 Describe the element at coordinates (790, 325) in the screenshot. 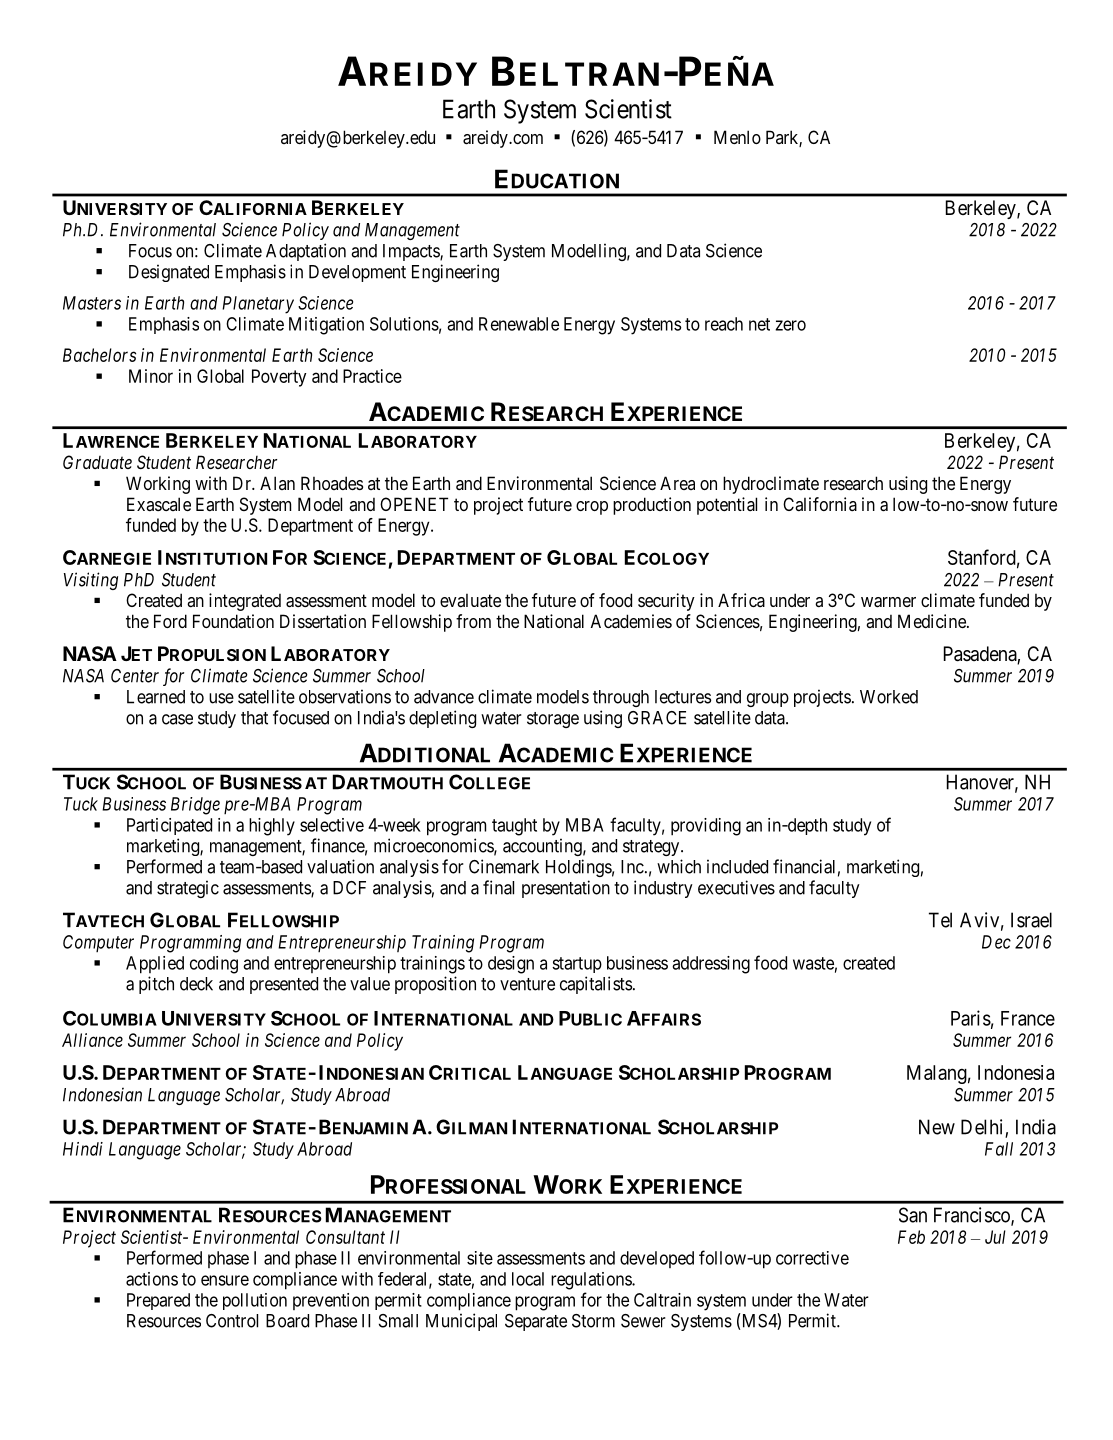

I see `zero` at that location.
